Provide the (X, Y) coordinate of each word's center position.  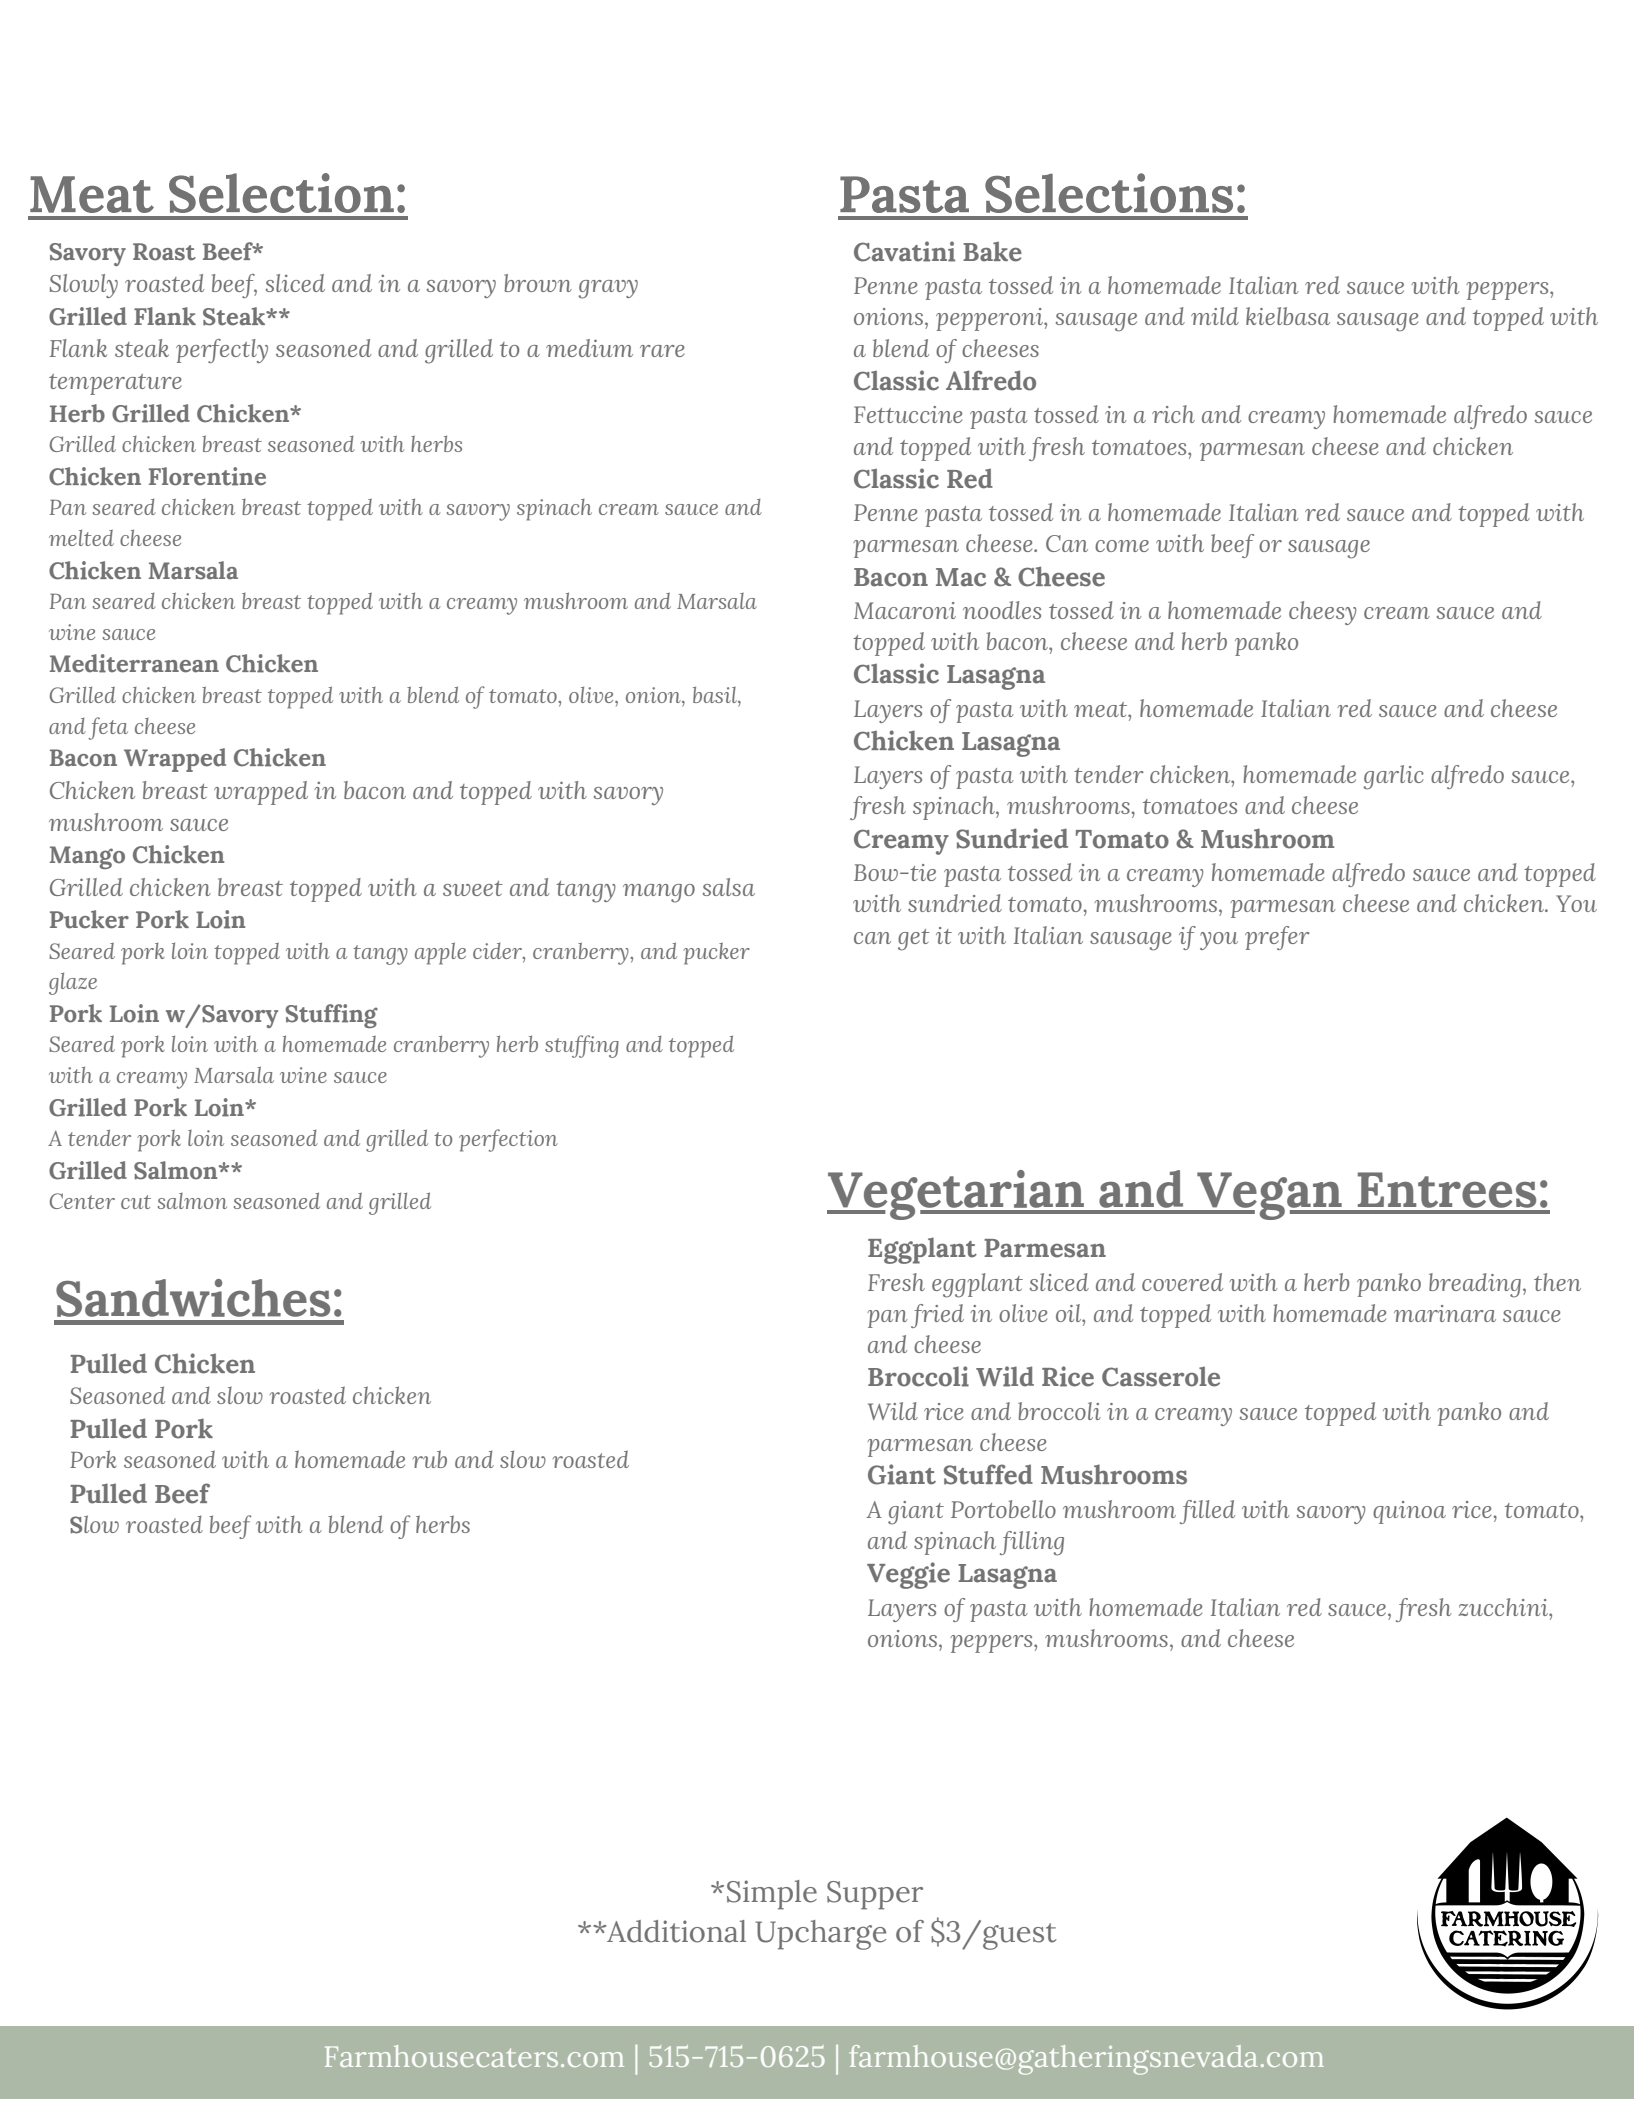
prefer (1277, 938)
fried (937, 1316)
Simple (772, 1895)
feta (108, 728)
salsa (729, 887)
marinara (1445, 1313)
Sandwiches (193, 1298)
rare (662, 351)
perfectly (222, 351)
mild (1215, 316)
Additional (675, 1931)
